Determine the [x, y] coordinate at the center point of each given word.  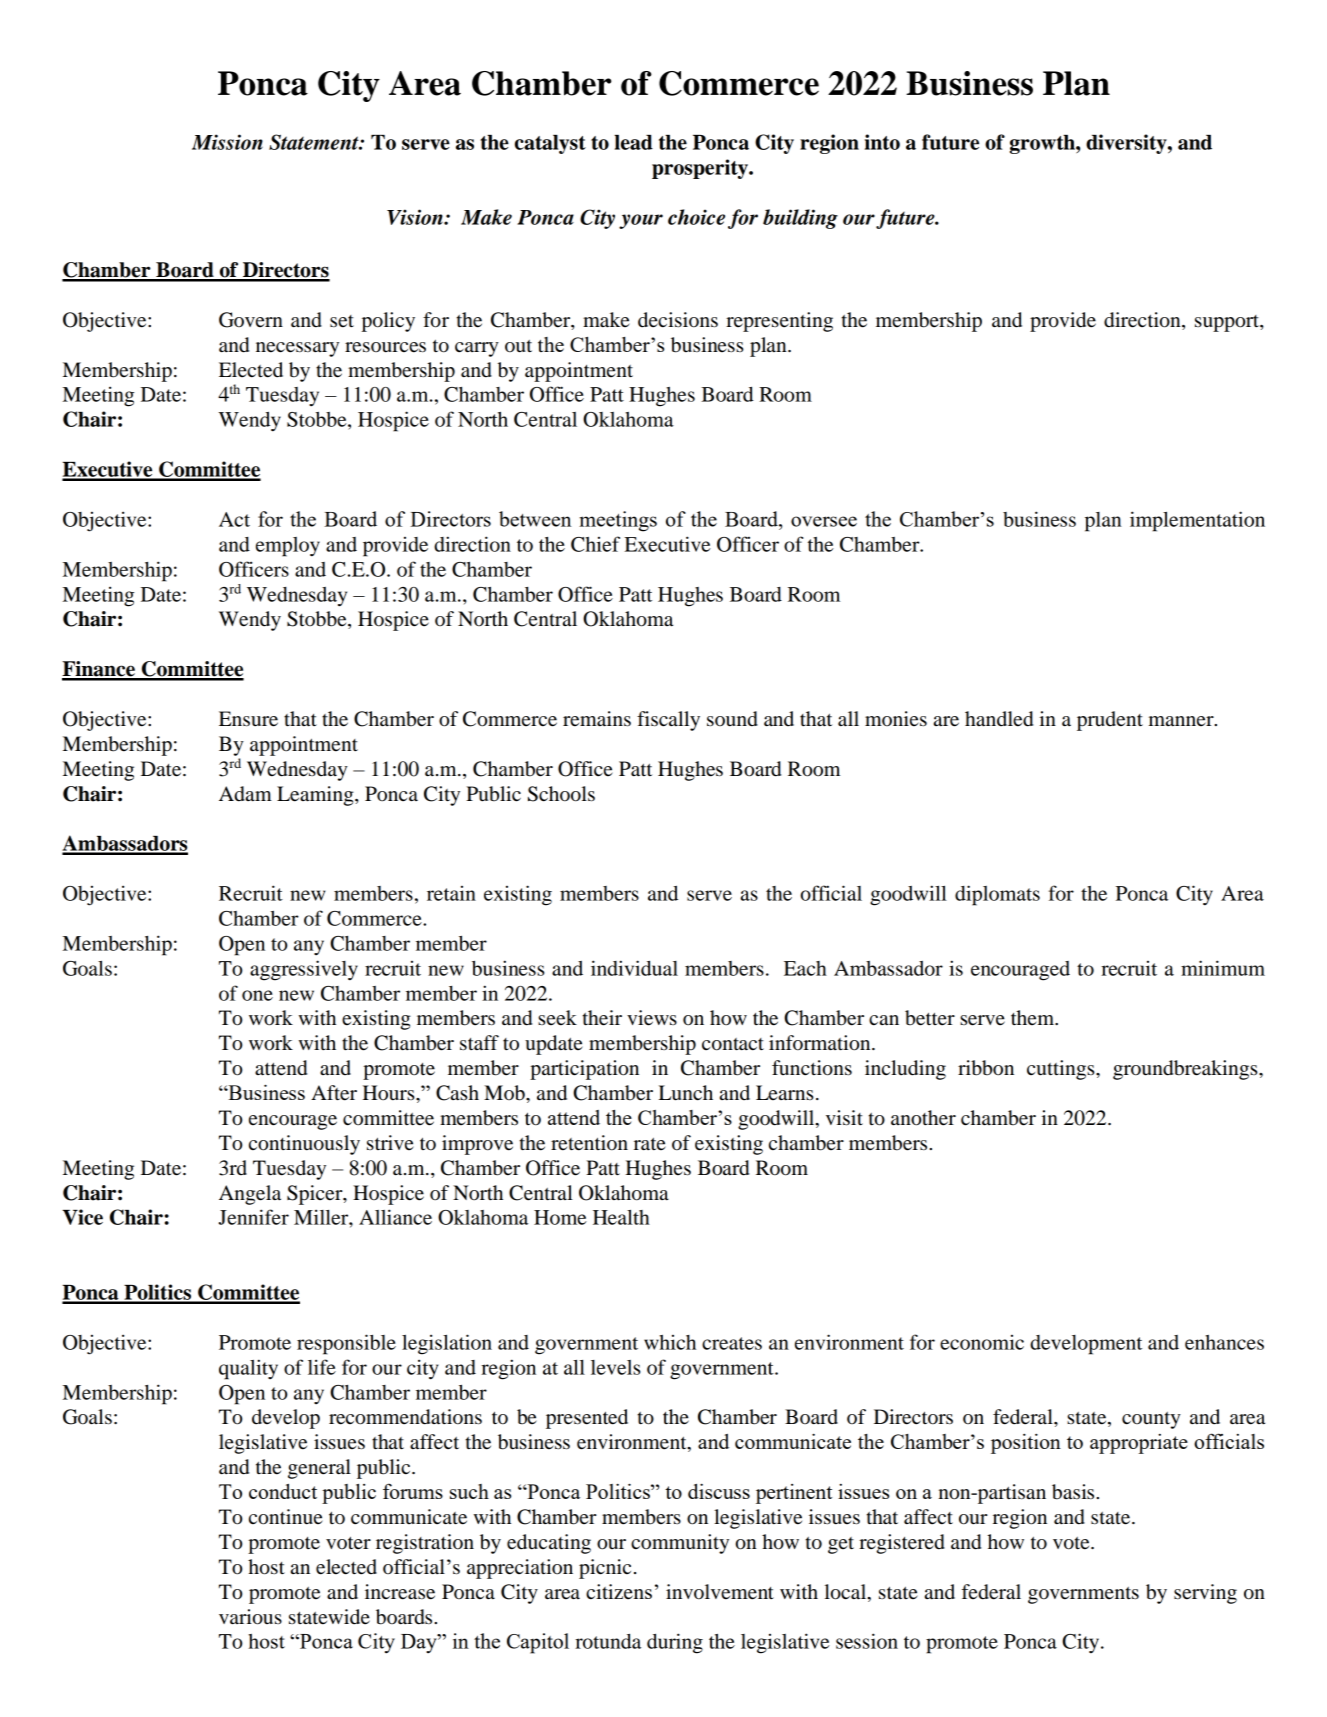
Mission [227, 142]
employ [288, 547]
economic [982, 1342]
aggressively [304, 970]
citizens [619, 1592]
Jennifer [253, 1217]
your [641, 221]
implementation [1197, 521]
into [882, 142]
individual [634, 968]
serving [1205, 1594]
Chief [595, 544]
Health [621, 1217]
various [250, 1617]
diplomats [997, 895]
